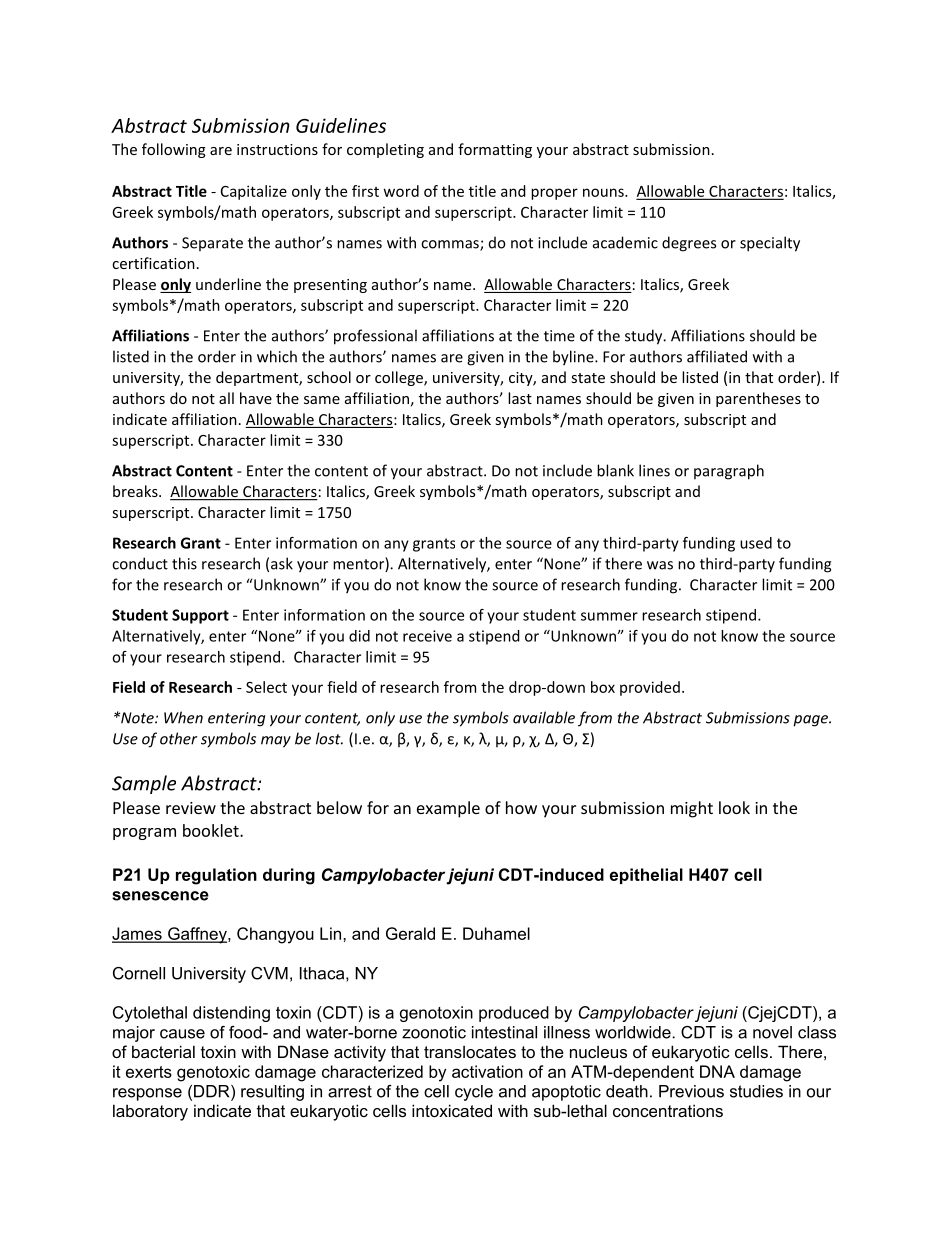 This page has width=952, height=1233. Describe the element at coordinates (254, 192) in the page. I see `Capitalize` at that location.
